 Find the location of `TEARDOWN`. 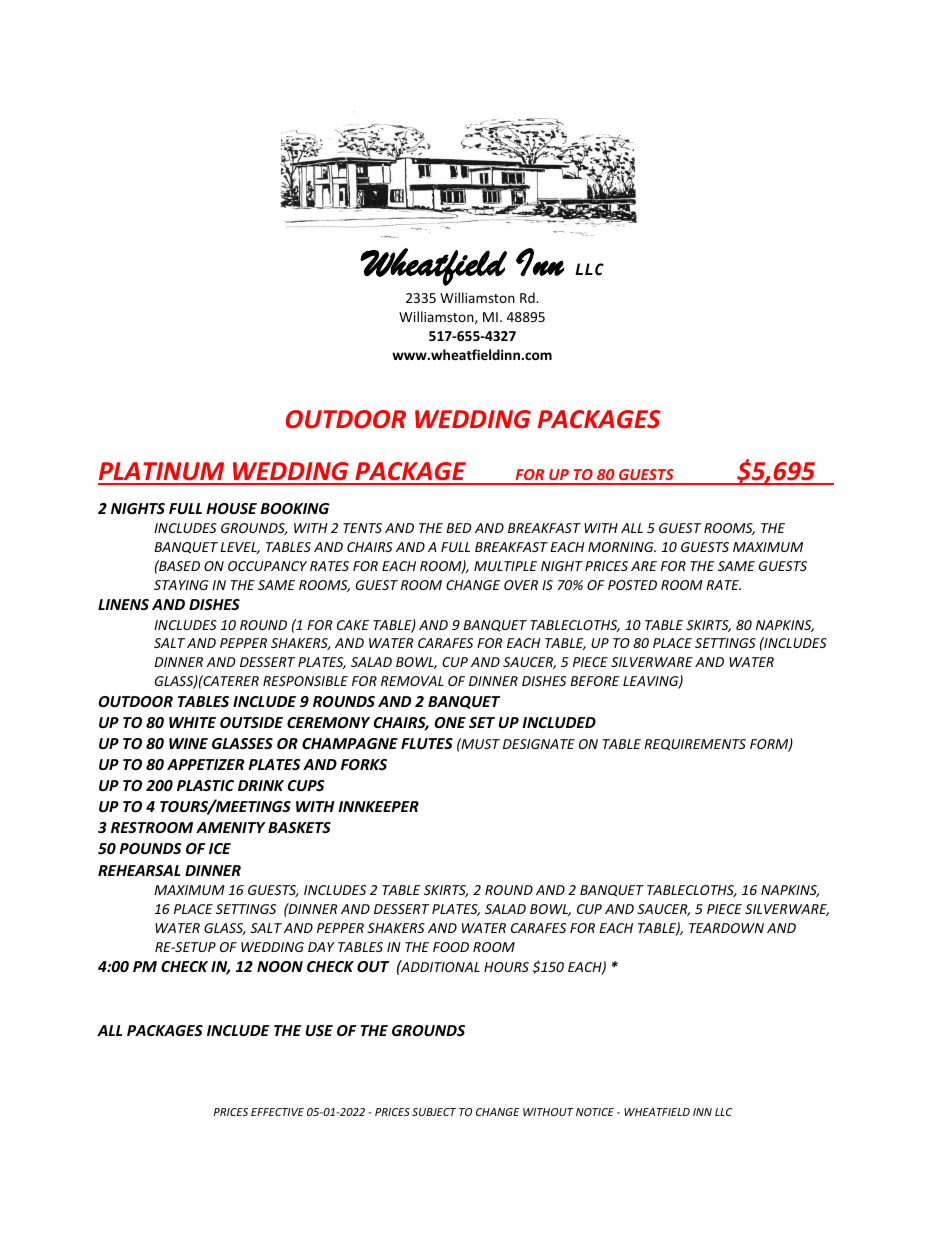

TEARDOWN is located at coordinates (726, 928).
